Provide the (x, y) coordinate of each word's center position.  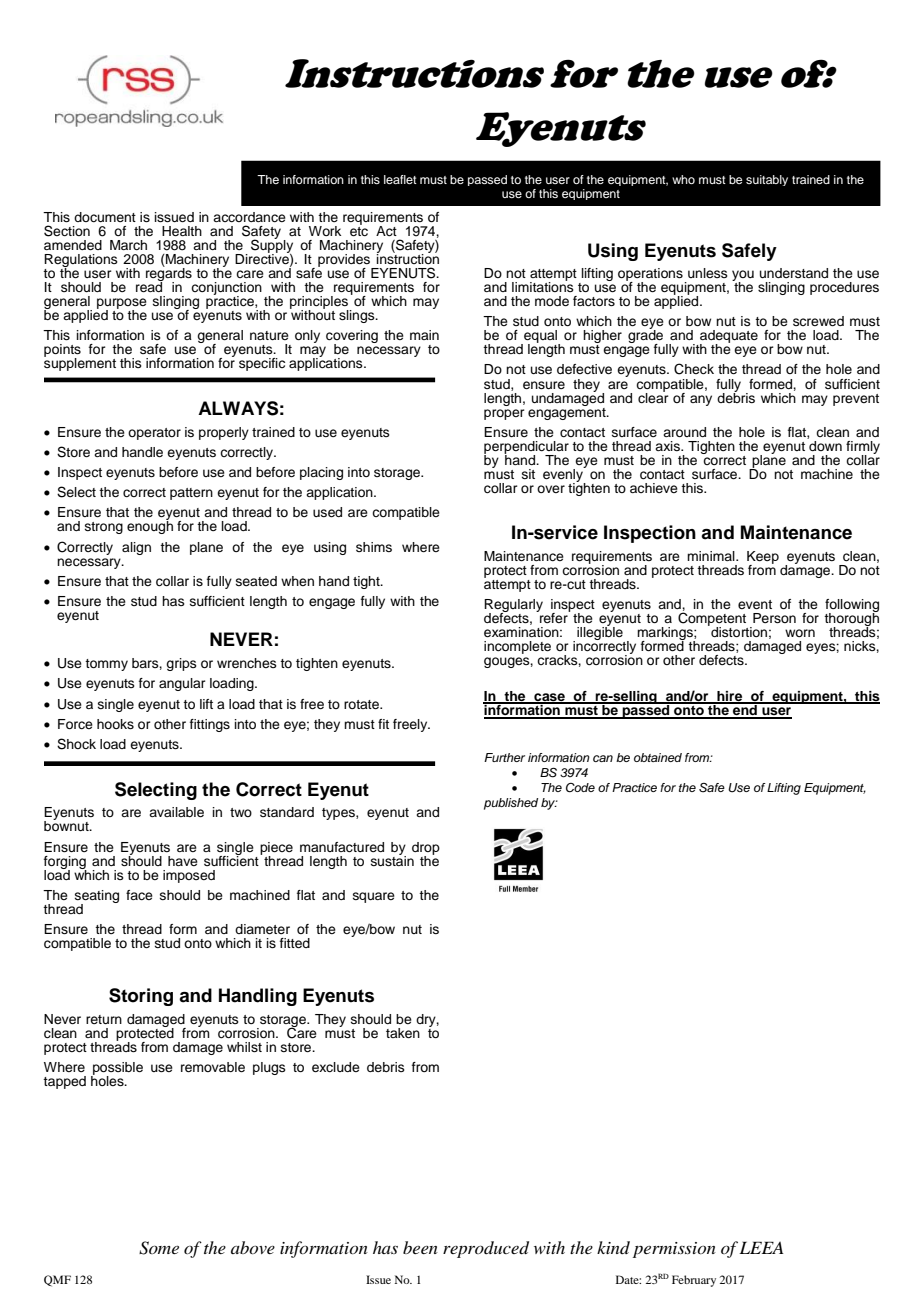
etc (359, 230)
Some (159, 1248)
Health (182, 231)
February (694, 1281)
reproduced (486, 1249)
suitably (767, 180)
